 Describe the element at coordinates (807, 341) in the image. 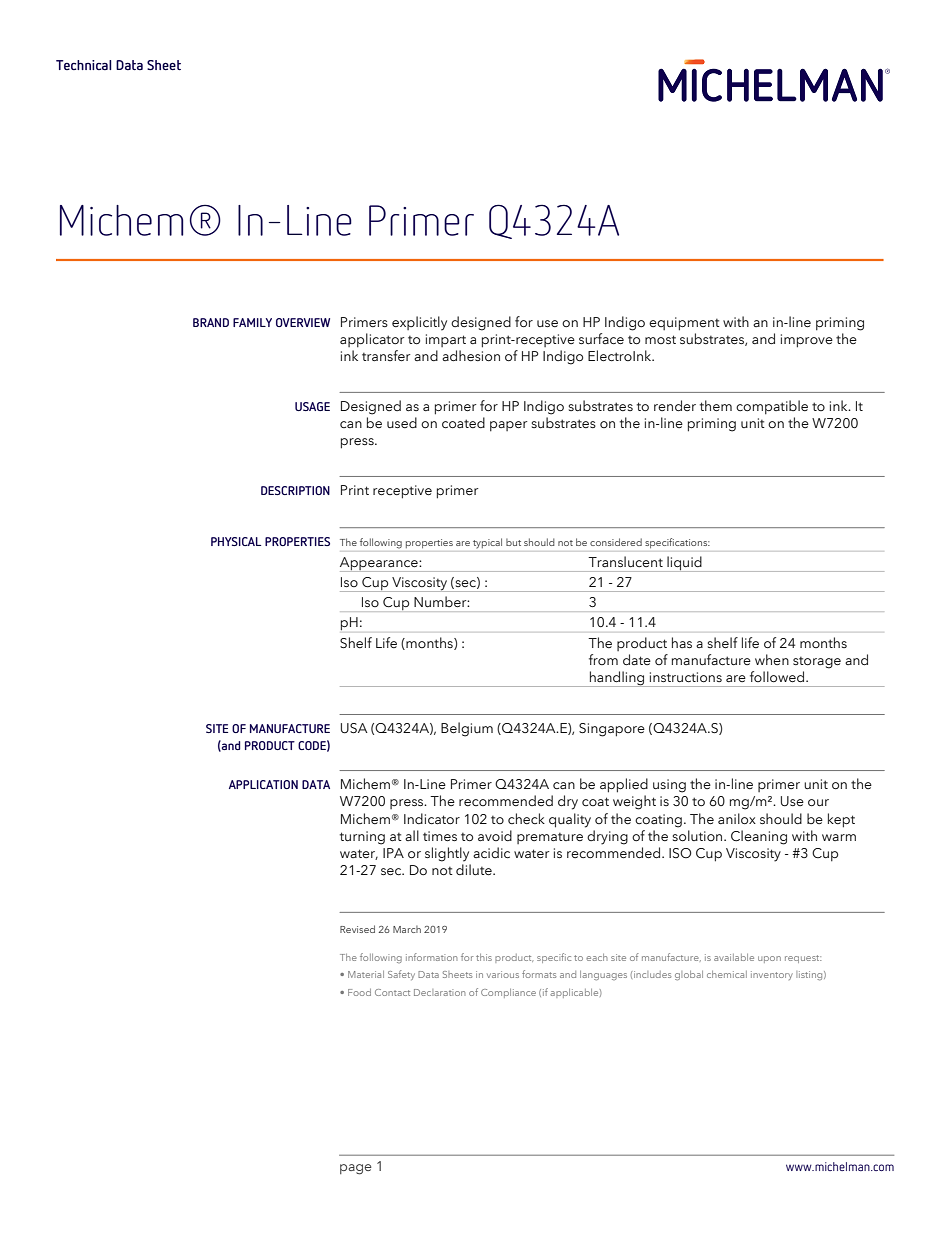

I see `improve` at that location.
